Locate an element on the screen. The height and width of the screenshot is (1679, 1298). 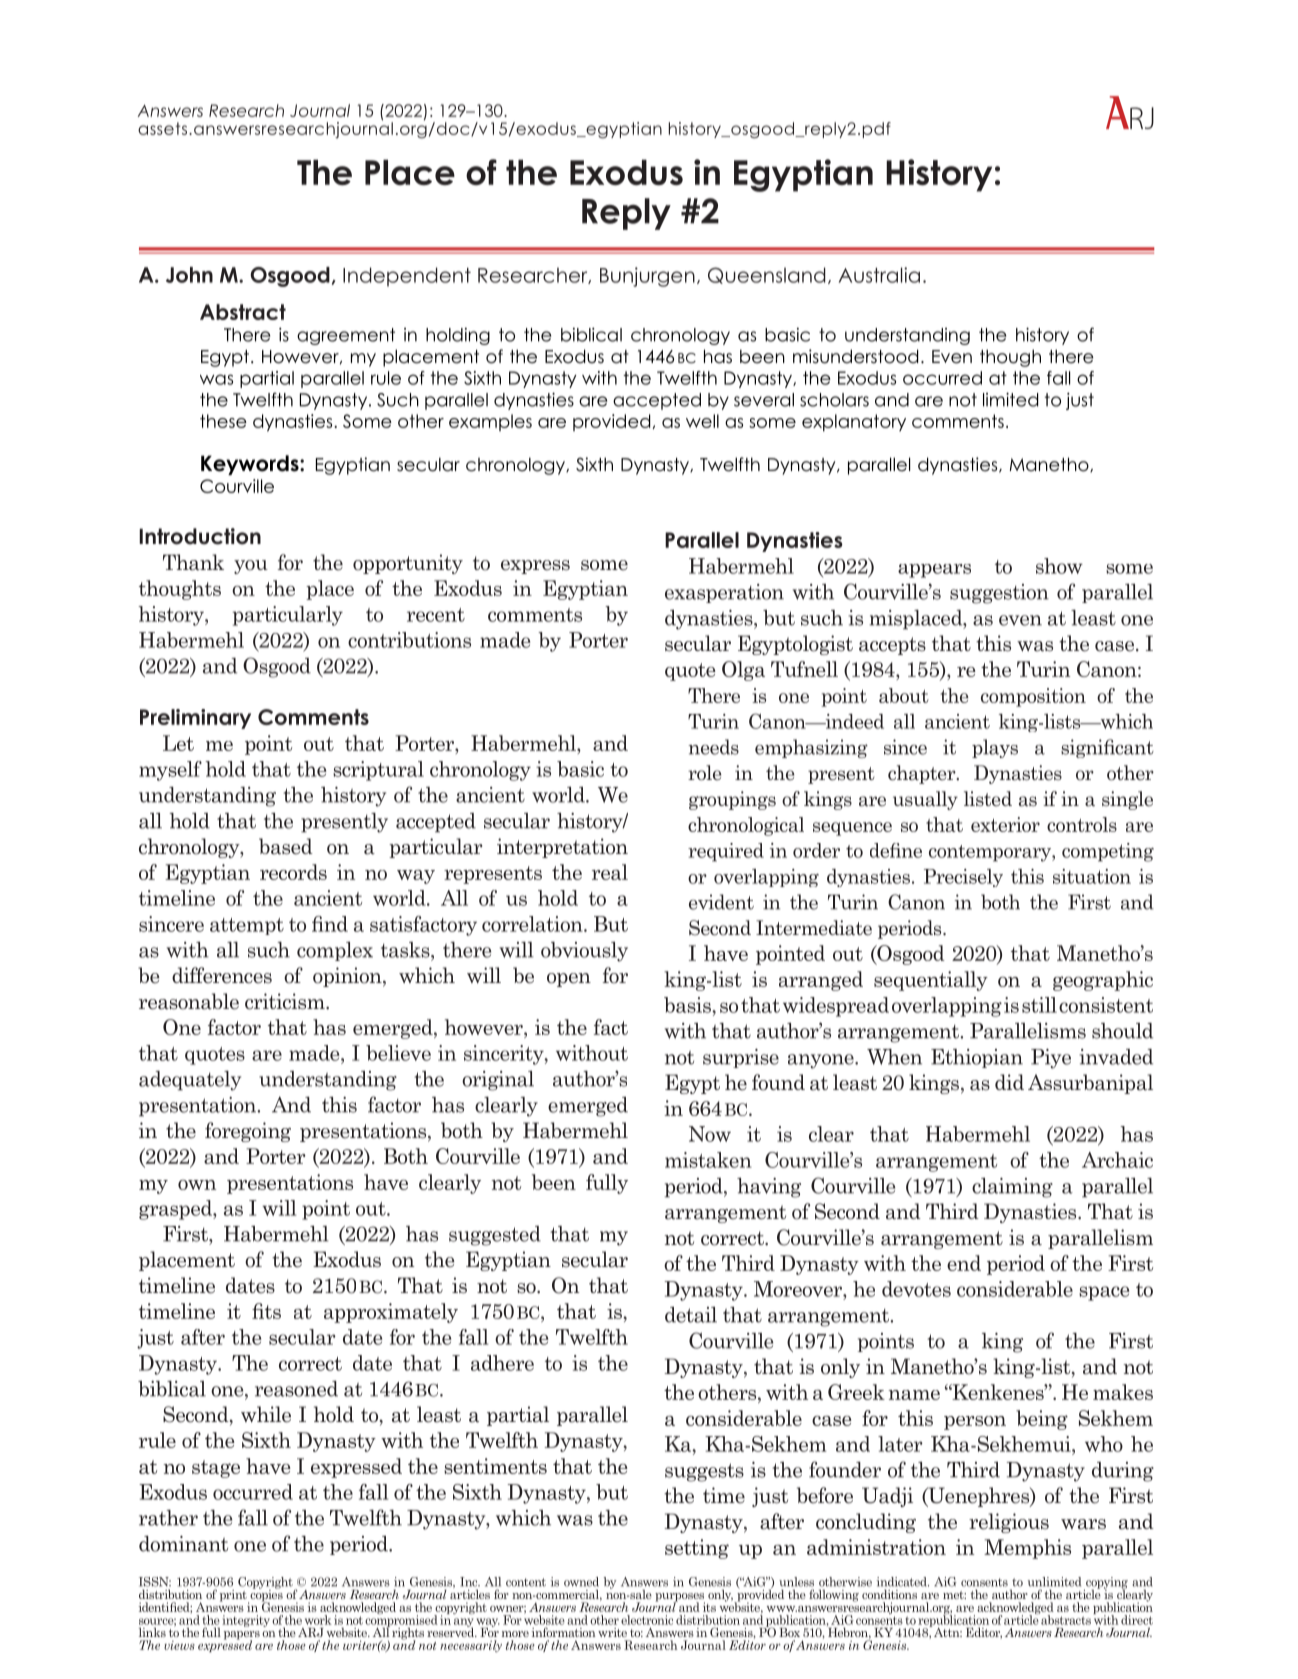
obviously is located at coordinates (584, 952).
